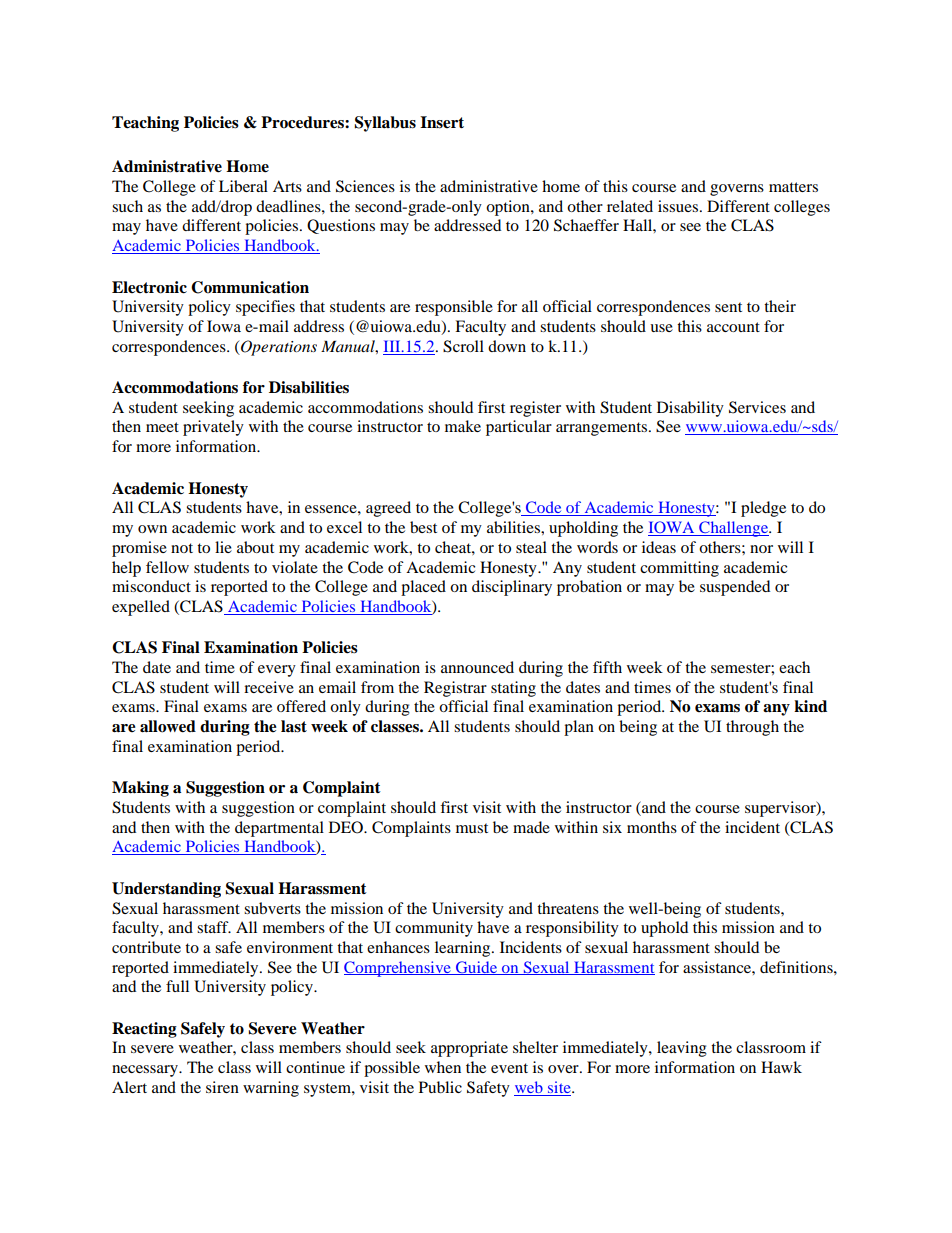 This screenshot has width=952, height=1233. I want to click on months, so click(652, 827).
